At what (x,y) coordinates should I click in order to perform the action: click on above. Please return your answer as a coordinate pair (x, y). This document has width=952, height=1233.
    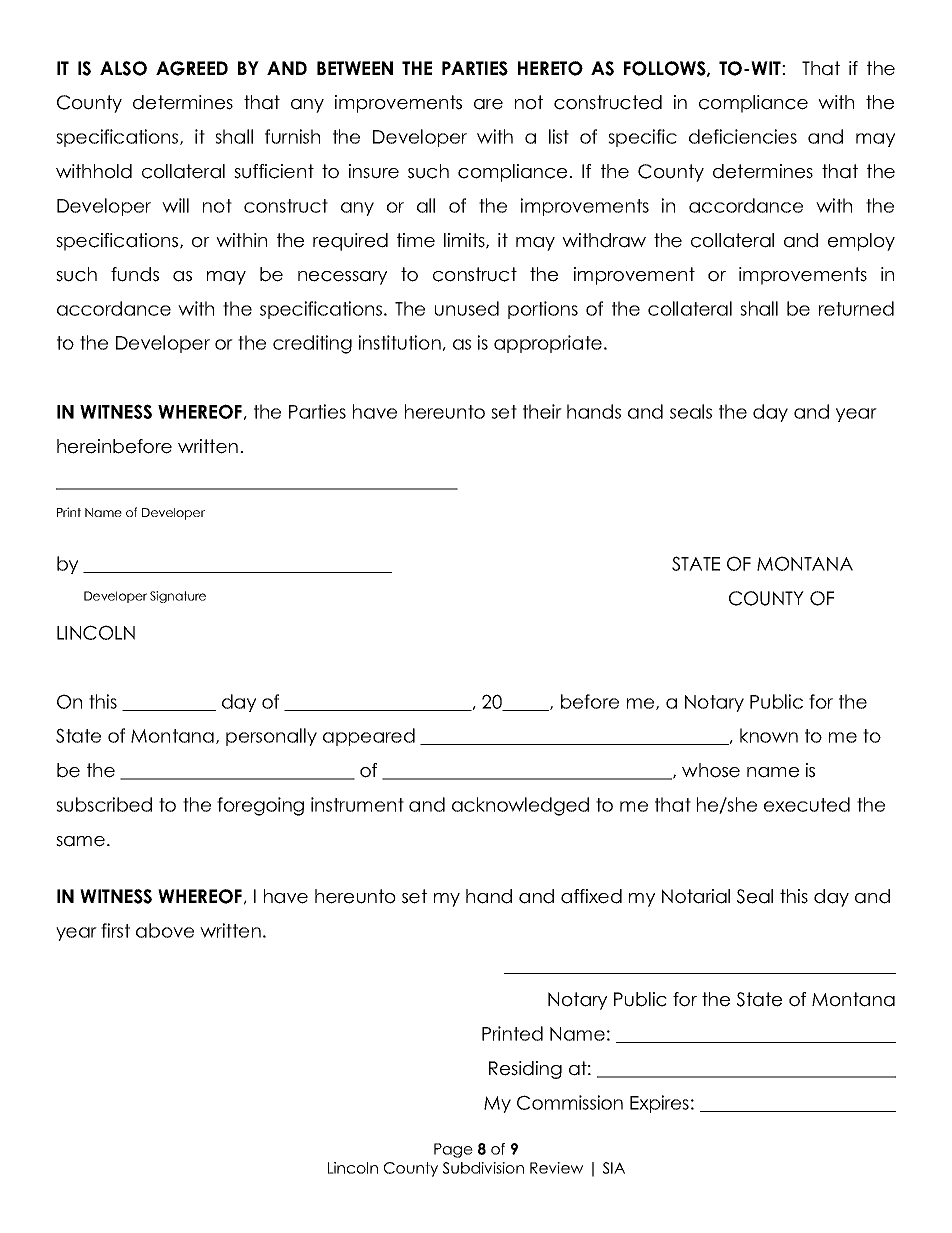
    Looking at the image, I should click on (165, 930).
